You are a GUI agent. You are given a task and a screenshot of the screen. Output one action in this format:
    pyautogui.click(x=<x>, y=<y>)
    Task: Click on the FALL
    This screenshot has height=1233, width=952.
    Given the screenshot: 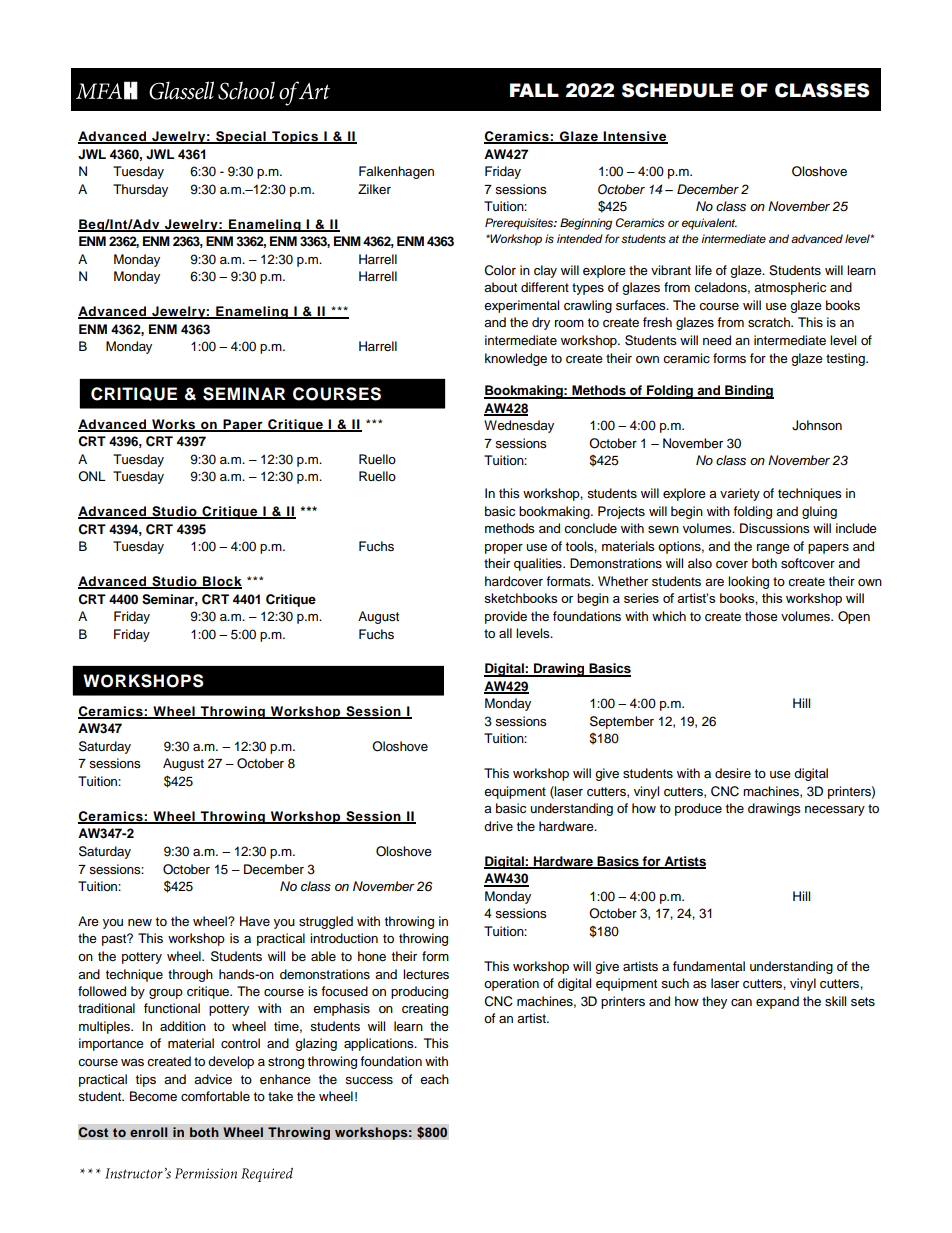 What is the action you would take?
    pyautogui.click(x=534, y=90)
